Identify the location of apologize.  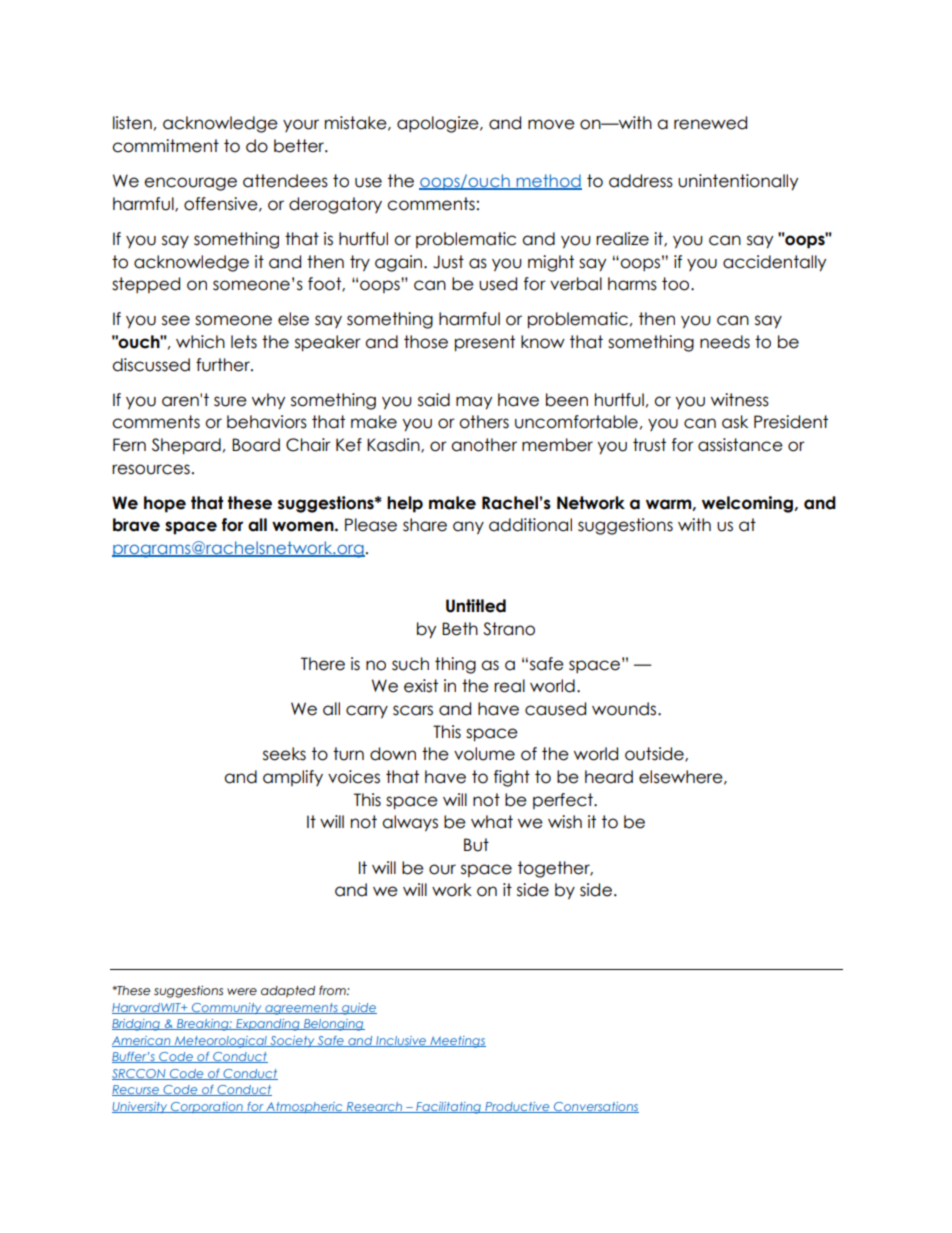
(439, 124).
